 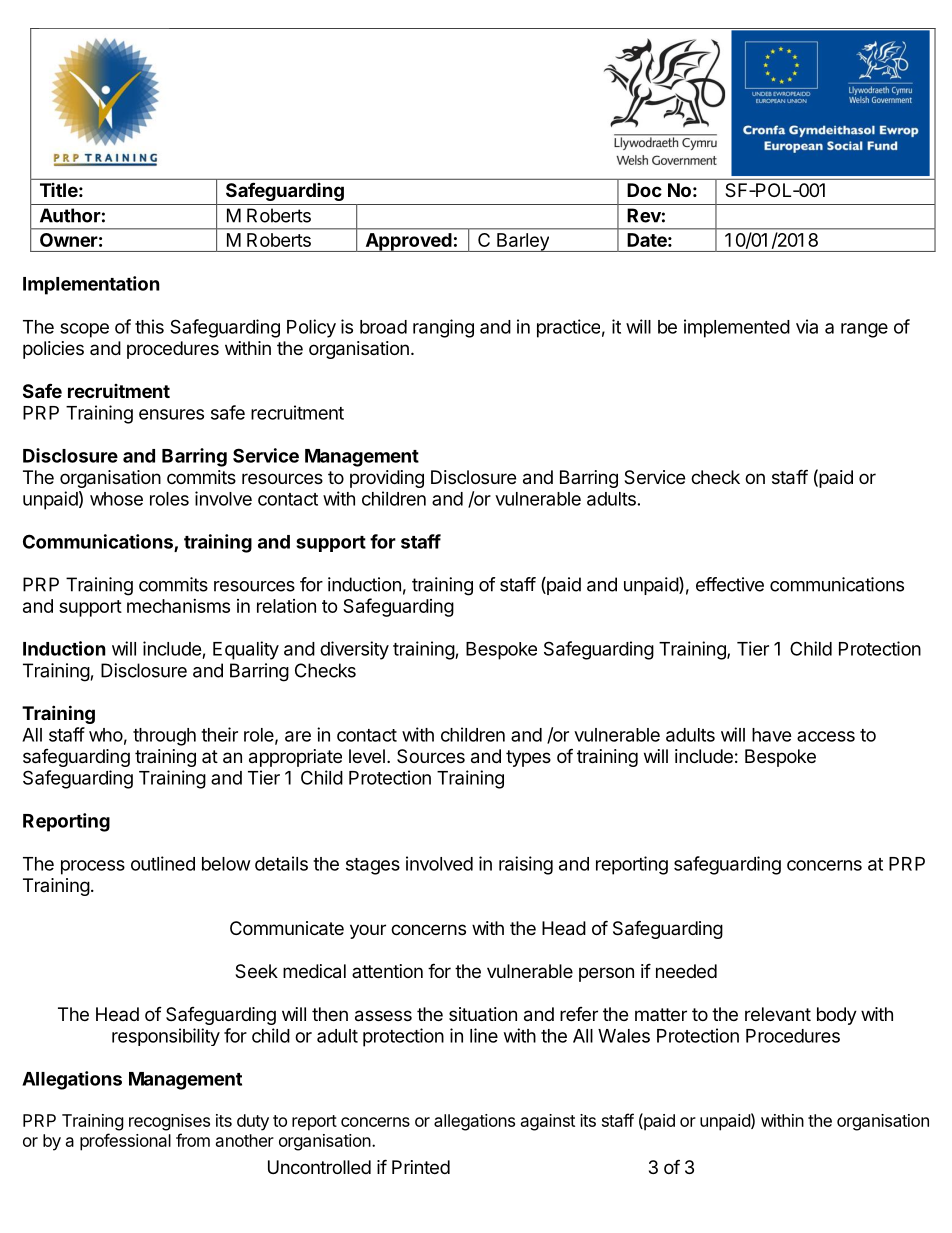 What do you see at coordinates (644, 190) in the image?
I see `Doc` at bounding box center [644, 190].
